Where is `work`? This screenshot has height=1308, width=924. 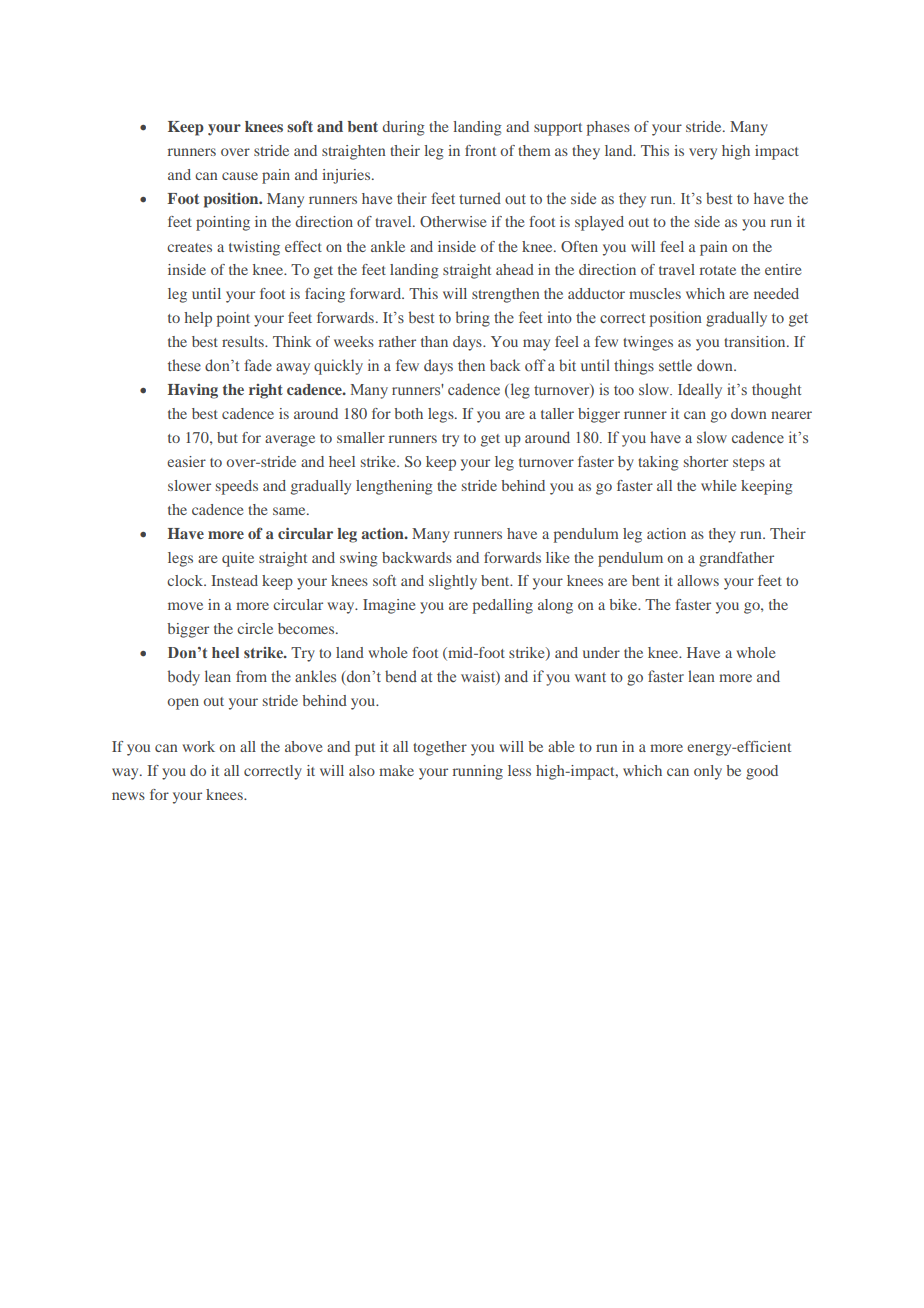 work is located at coordinates (198, 746).
